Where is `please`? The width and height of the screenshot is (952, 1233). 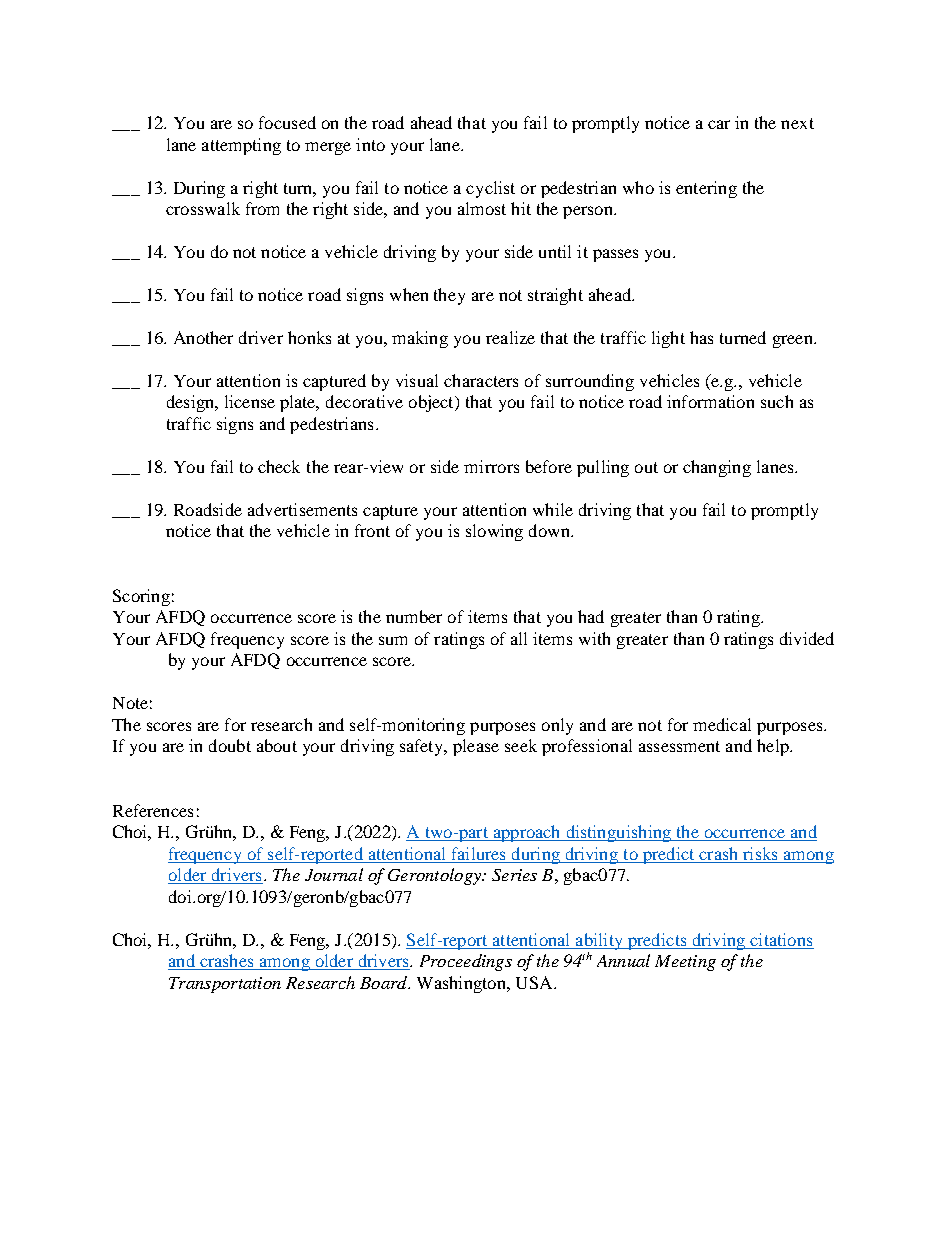 please is located at coordinates (476, 747).
